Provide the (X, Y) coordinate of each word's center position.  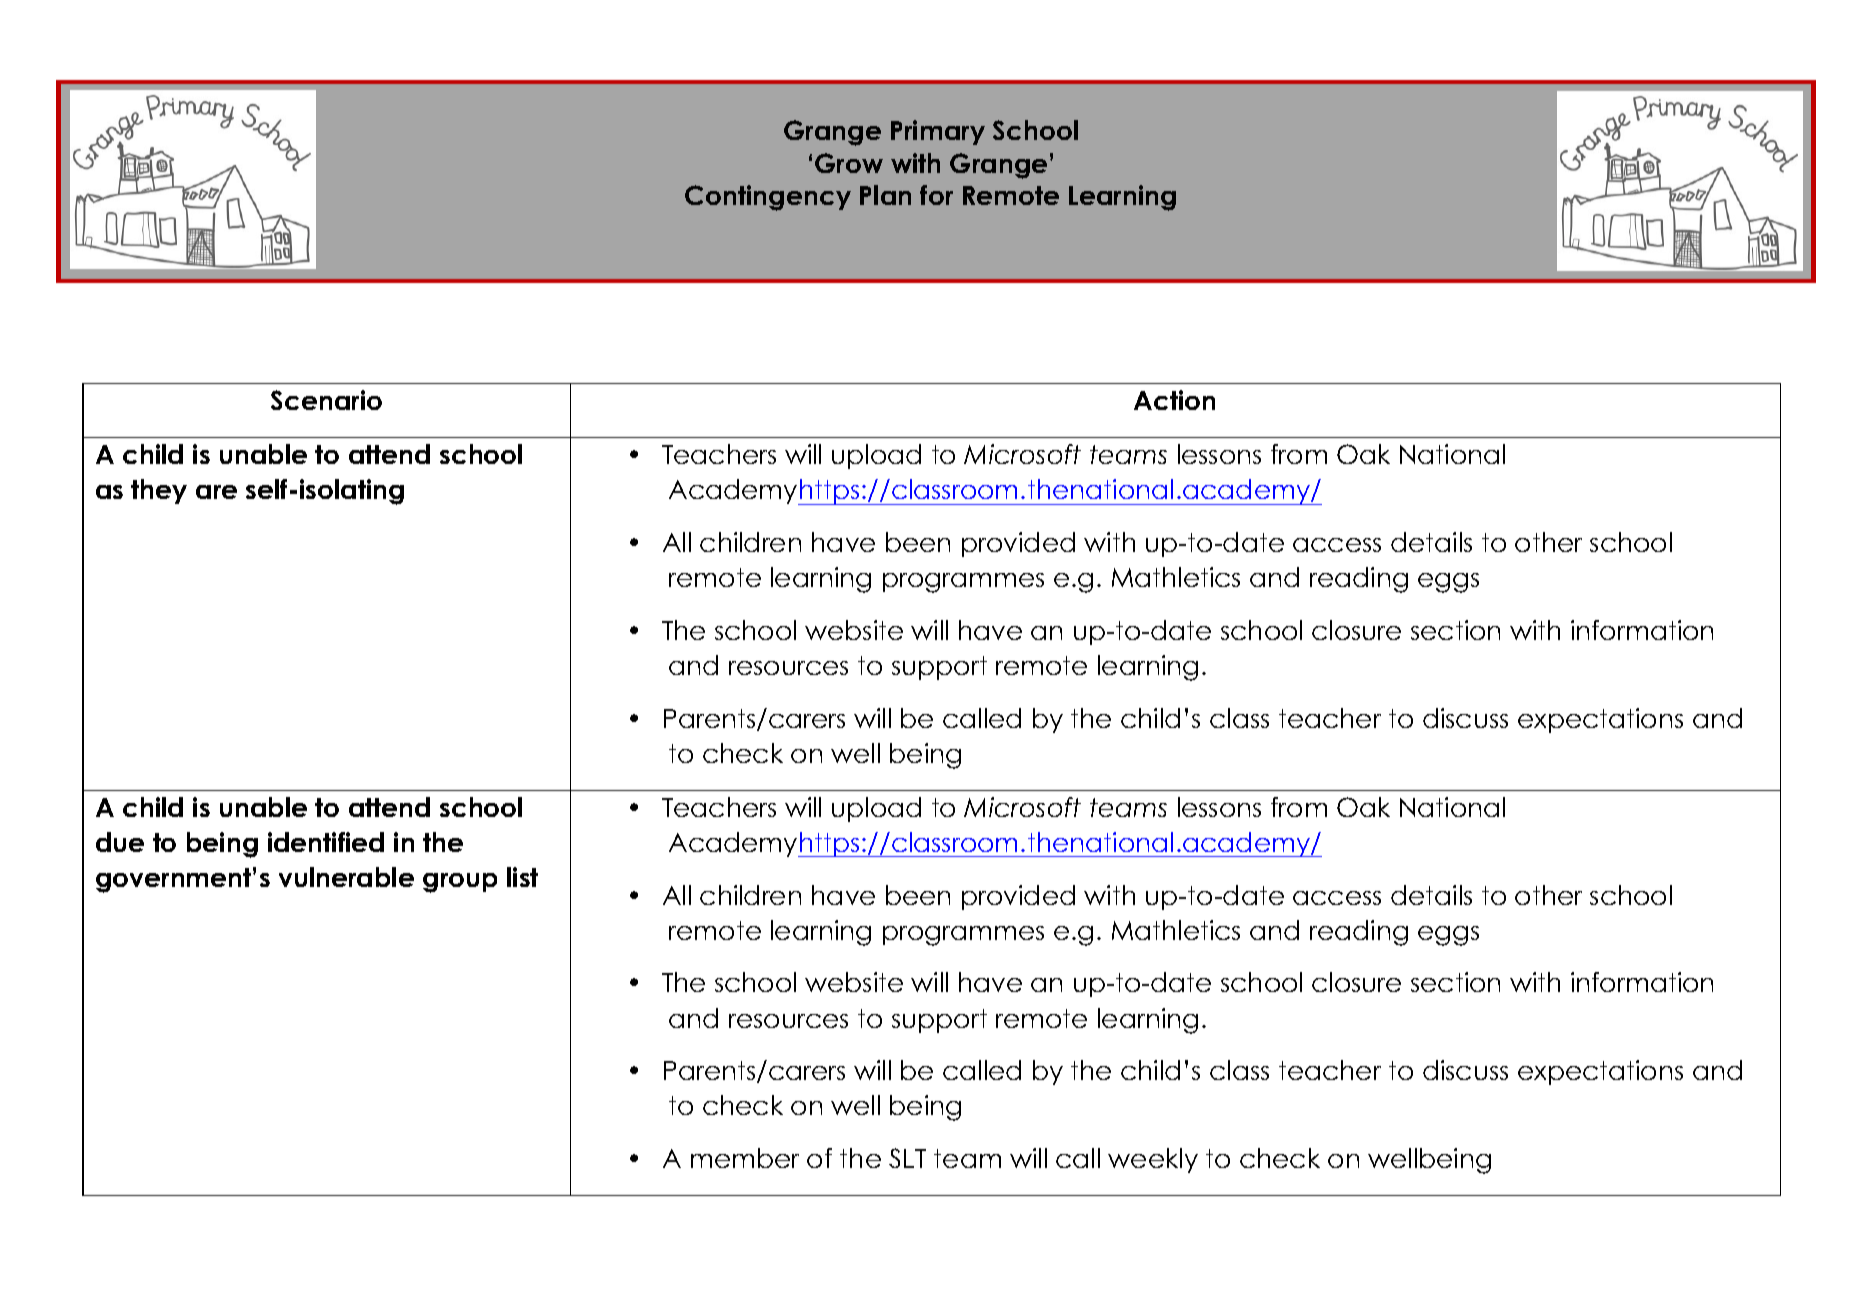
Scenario (326, 400)
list (522, 877)
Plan (885, 195)
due (120, 842)
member (745, 1158)
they (159, 491)
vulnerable (346, 877)
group (460, 883)
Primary (938, 132)
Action (1174, 400)
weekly (1153, 1160)
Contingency (768, 198)
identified (326, 842)
